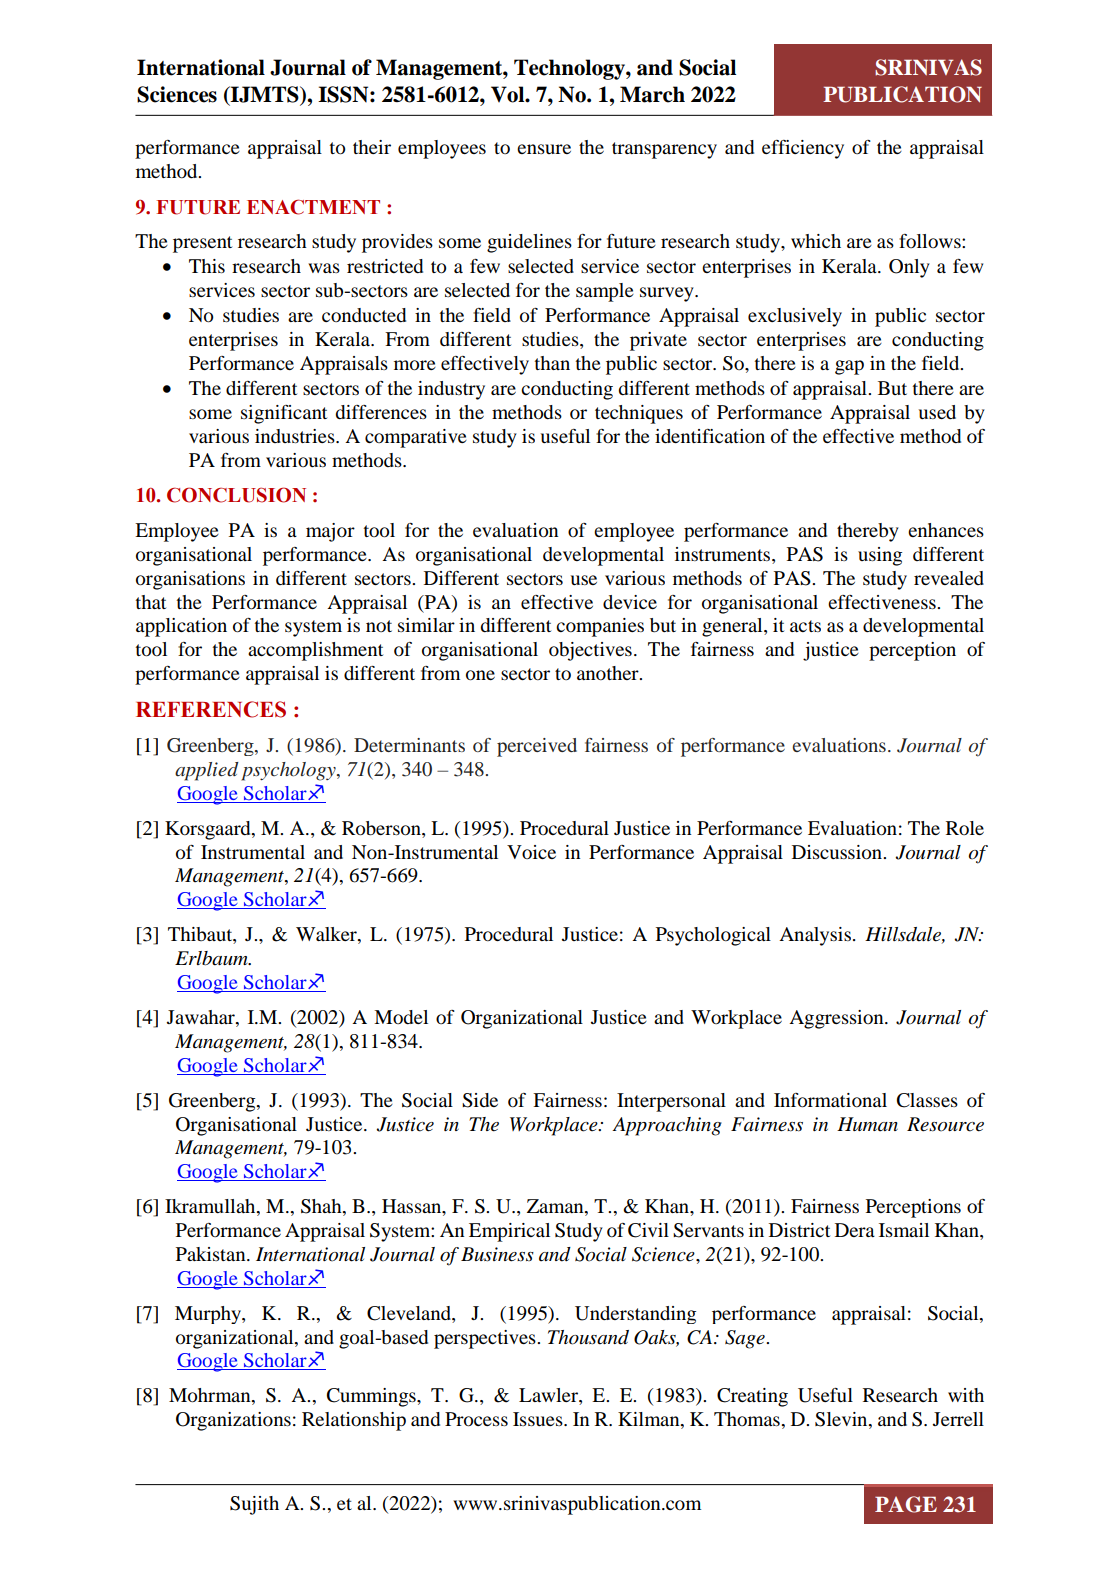 Image resolution: width=1120 pixels, height=1584 pixels. Describe the element at coordinates (600, 627) in the image. I see `companies` at that location.
